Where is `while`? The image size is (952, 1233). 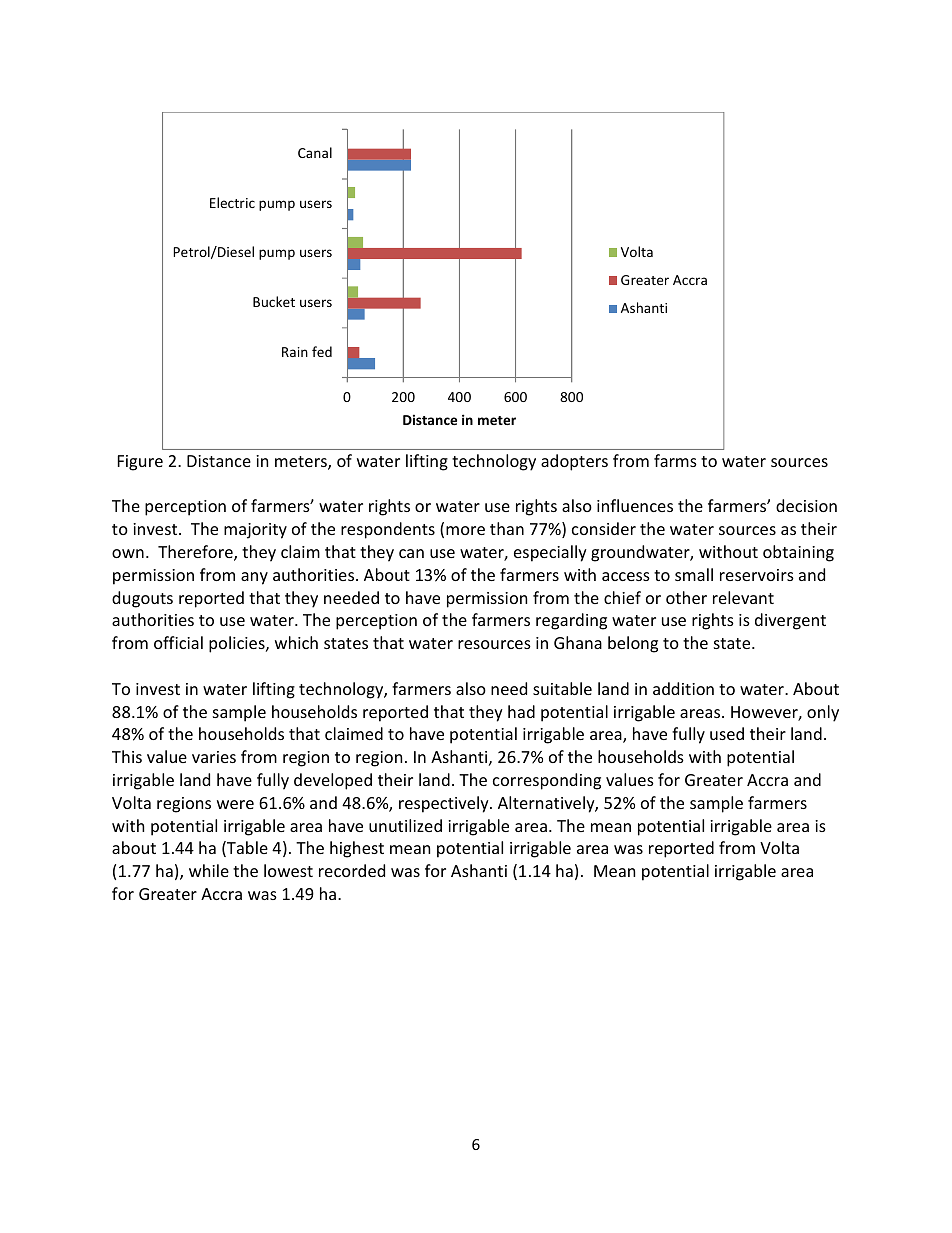
while is located at coordinates (209, 870).
